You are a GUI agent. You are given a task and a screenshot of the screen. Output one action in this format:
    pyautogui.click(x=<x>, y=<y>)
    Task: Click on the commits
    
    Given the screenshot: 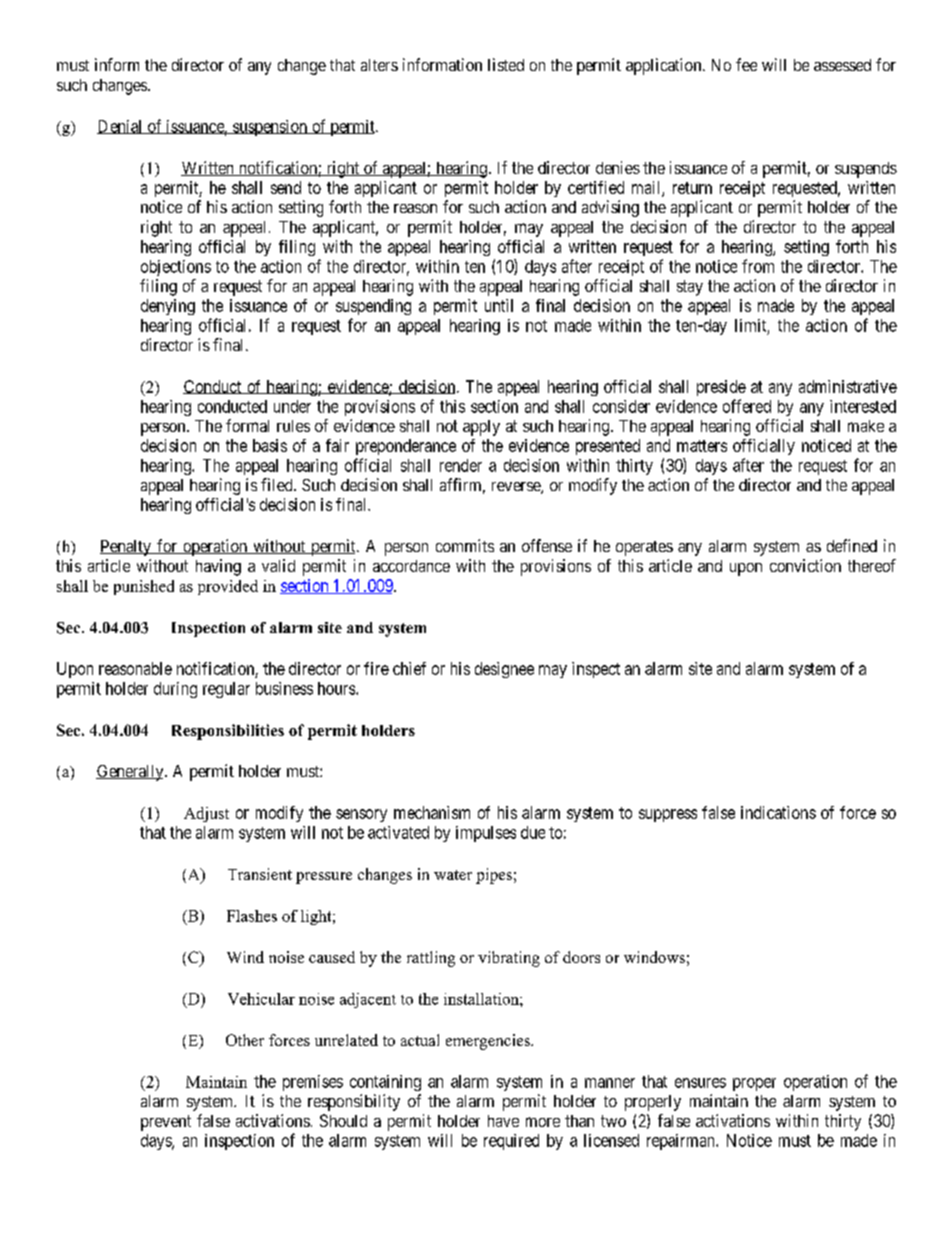 What is the action you would take?
    pyautogui.click(x=465, y=545)
